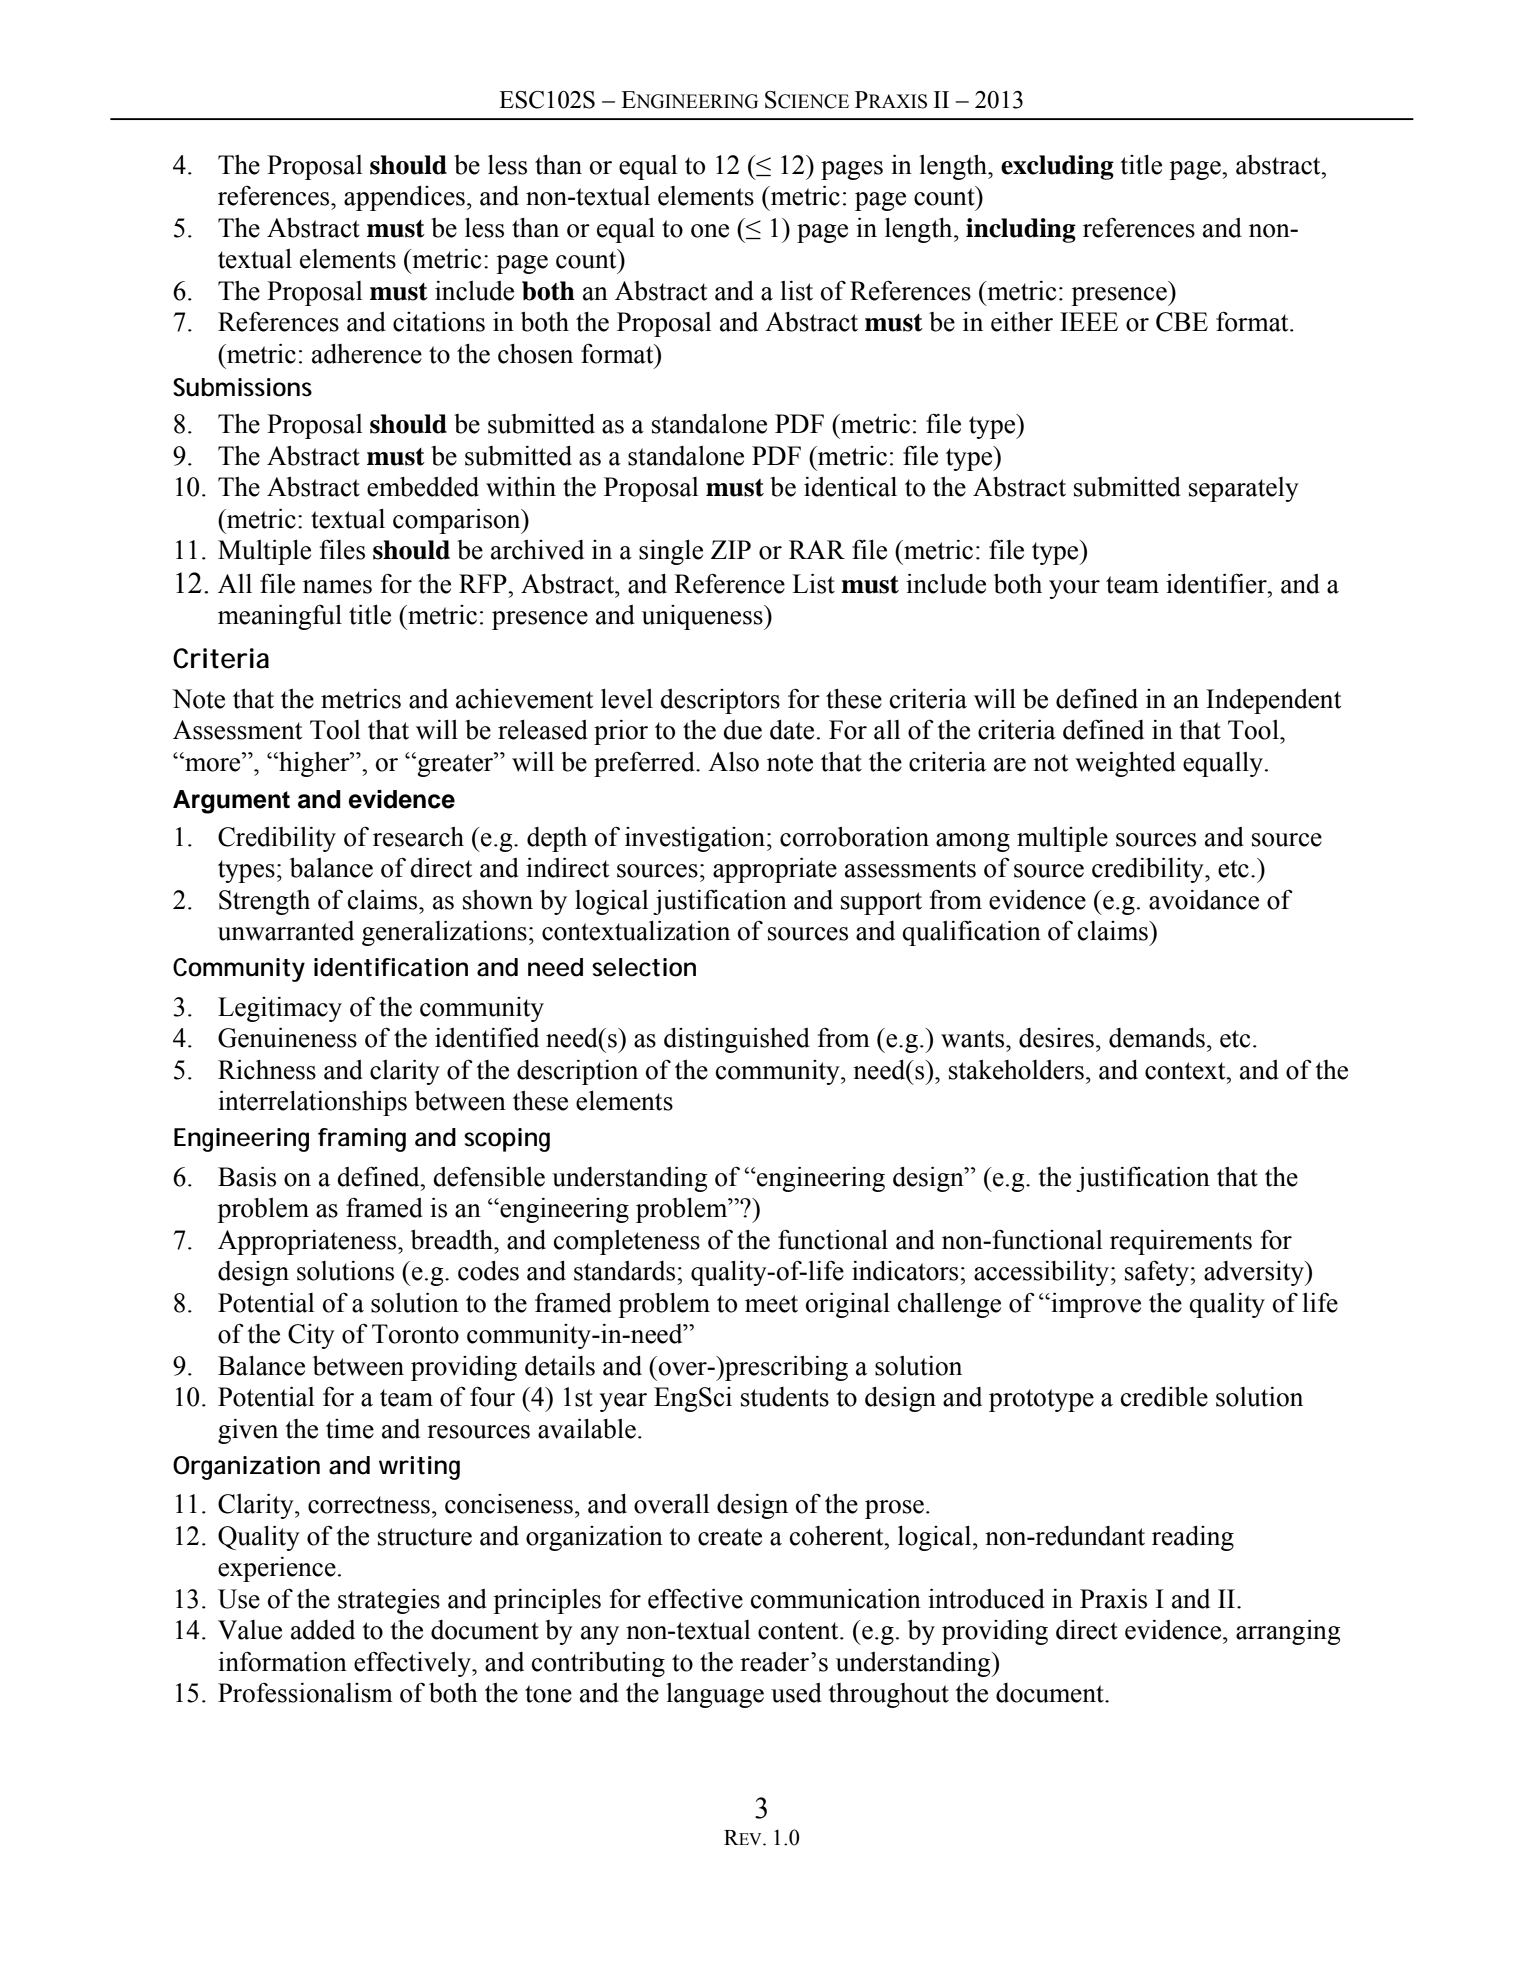 This page has height=1973, width=1524. Describe the element at coordinates (1057, 167) in the page. I see `excluding` at that location.
